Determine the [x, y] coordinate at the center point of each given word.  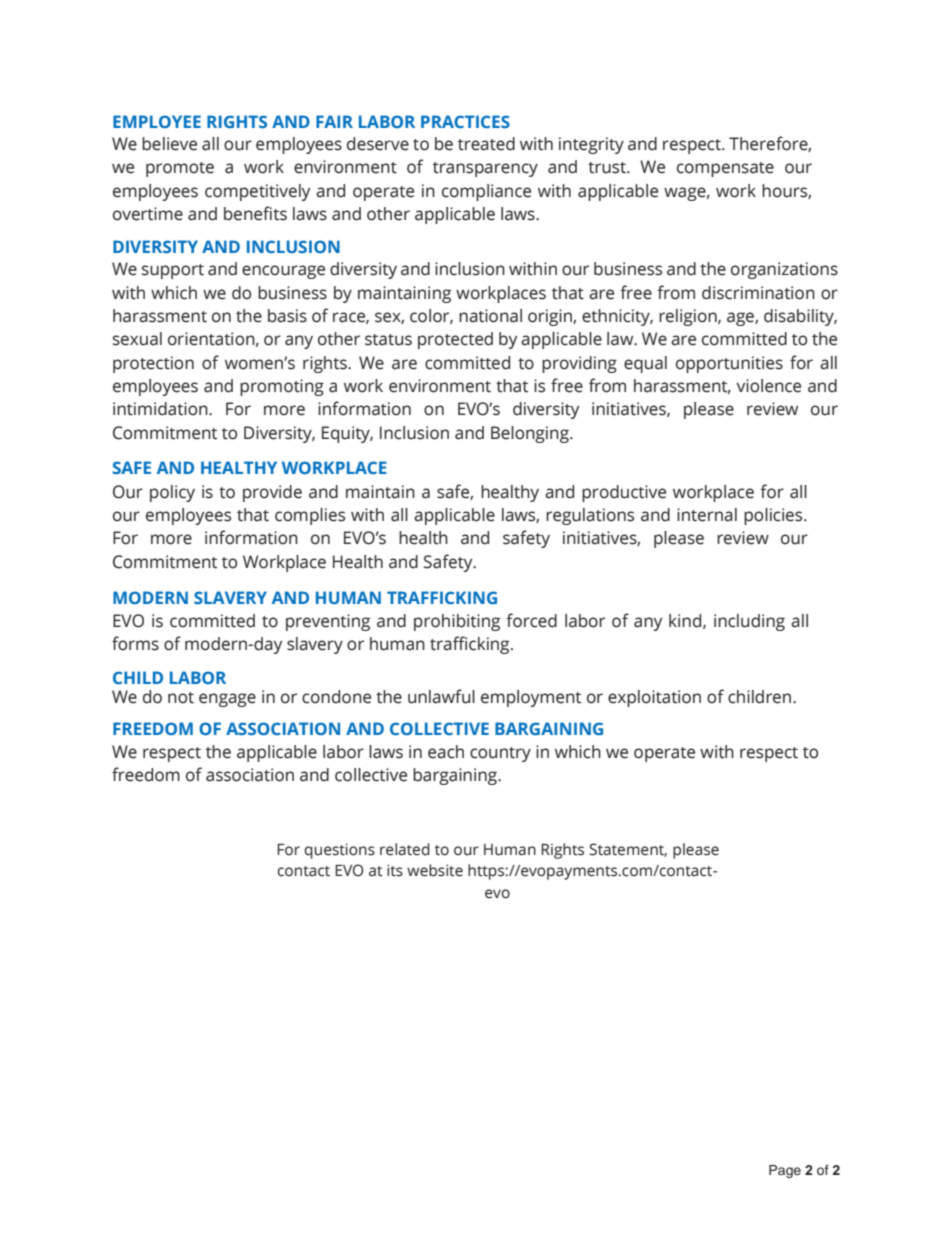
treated [486, 144]
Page [785, 1171]
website [435, 870]
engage [227, 700]
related [405, 849]
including [749, 622]
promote [180, 169]
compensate [725, 169]
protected [455, 340]
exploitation [654, 698]
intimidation [161, 409]
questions [340, 851]
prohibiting [457, 622]
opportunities [729, 364]
